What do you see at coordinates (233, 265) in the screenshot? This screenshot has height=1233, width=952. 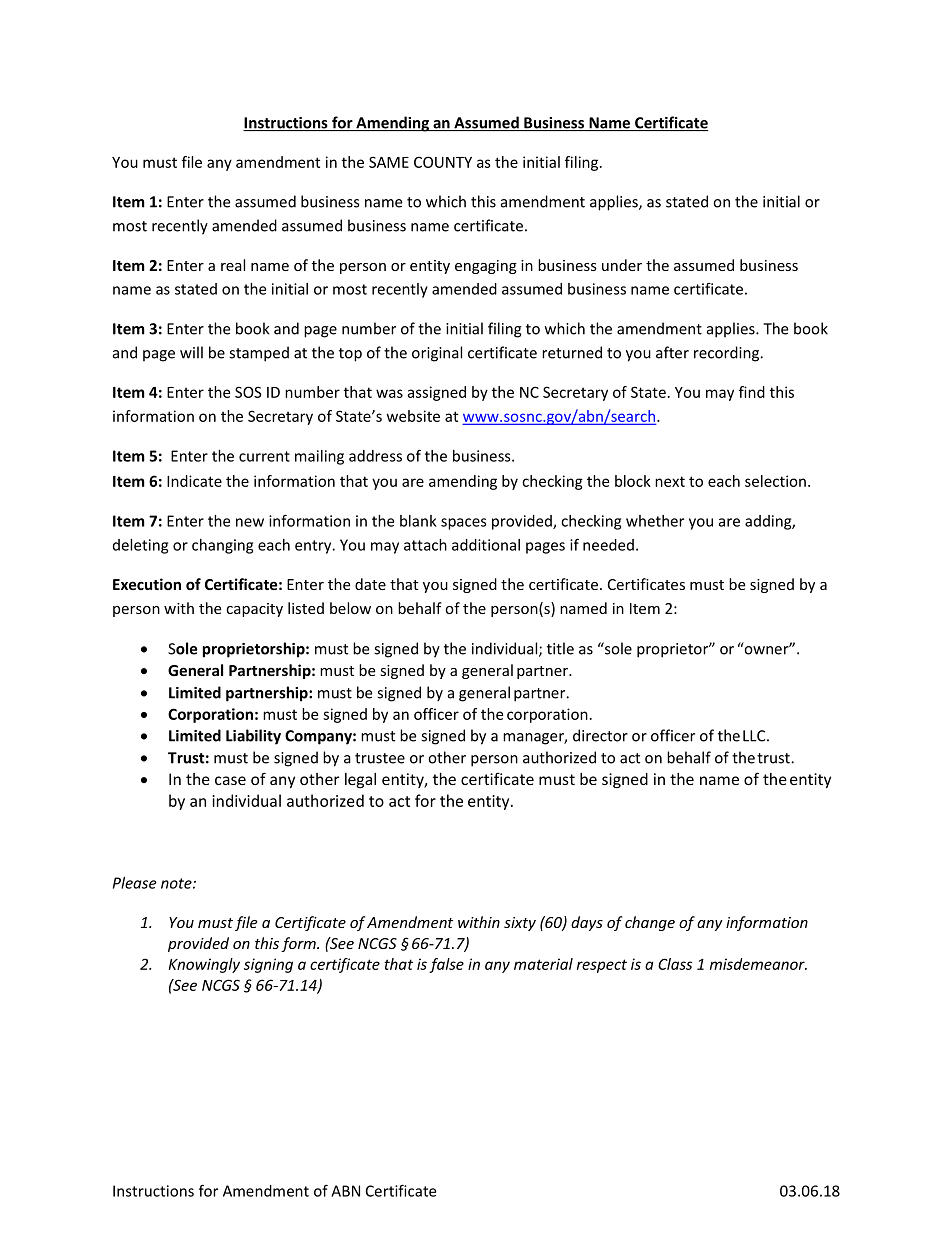 I see `real` at bounding box center [233, 265].
